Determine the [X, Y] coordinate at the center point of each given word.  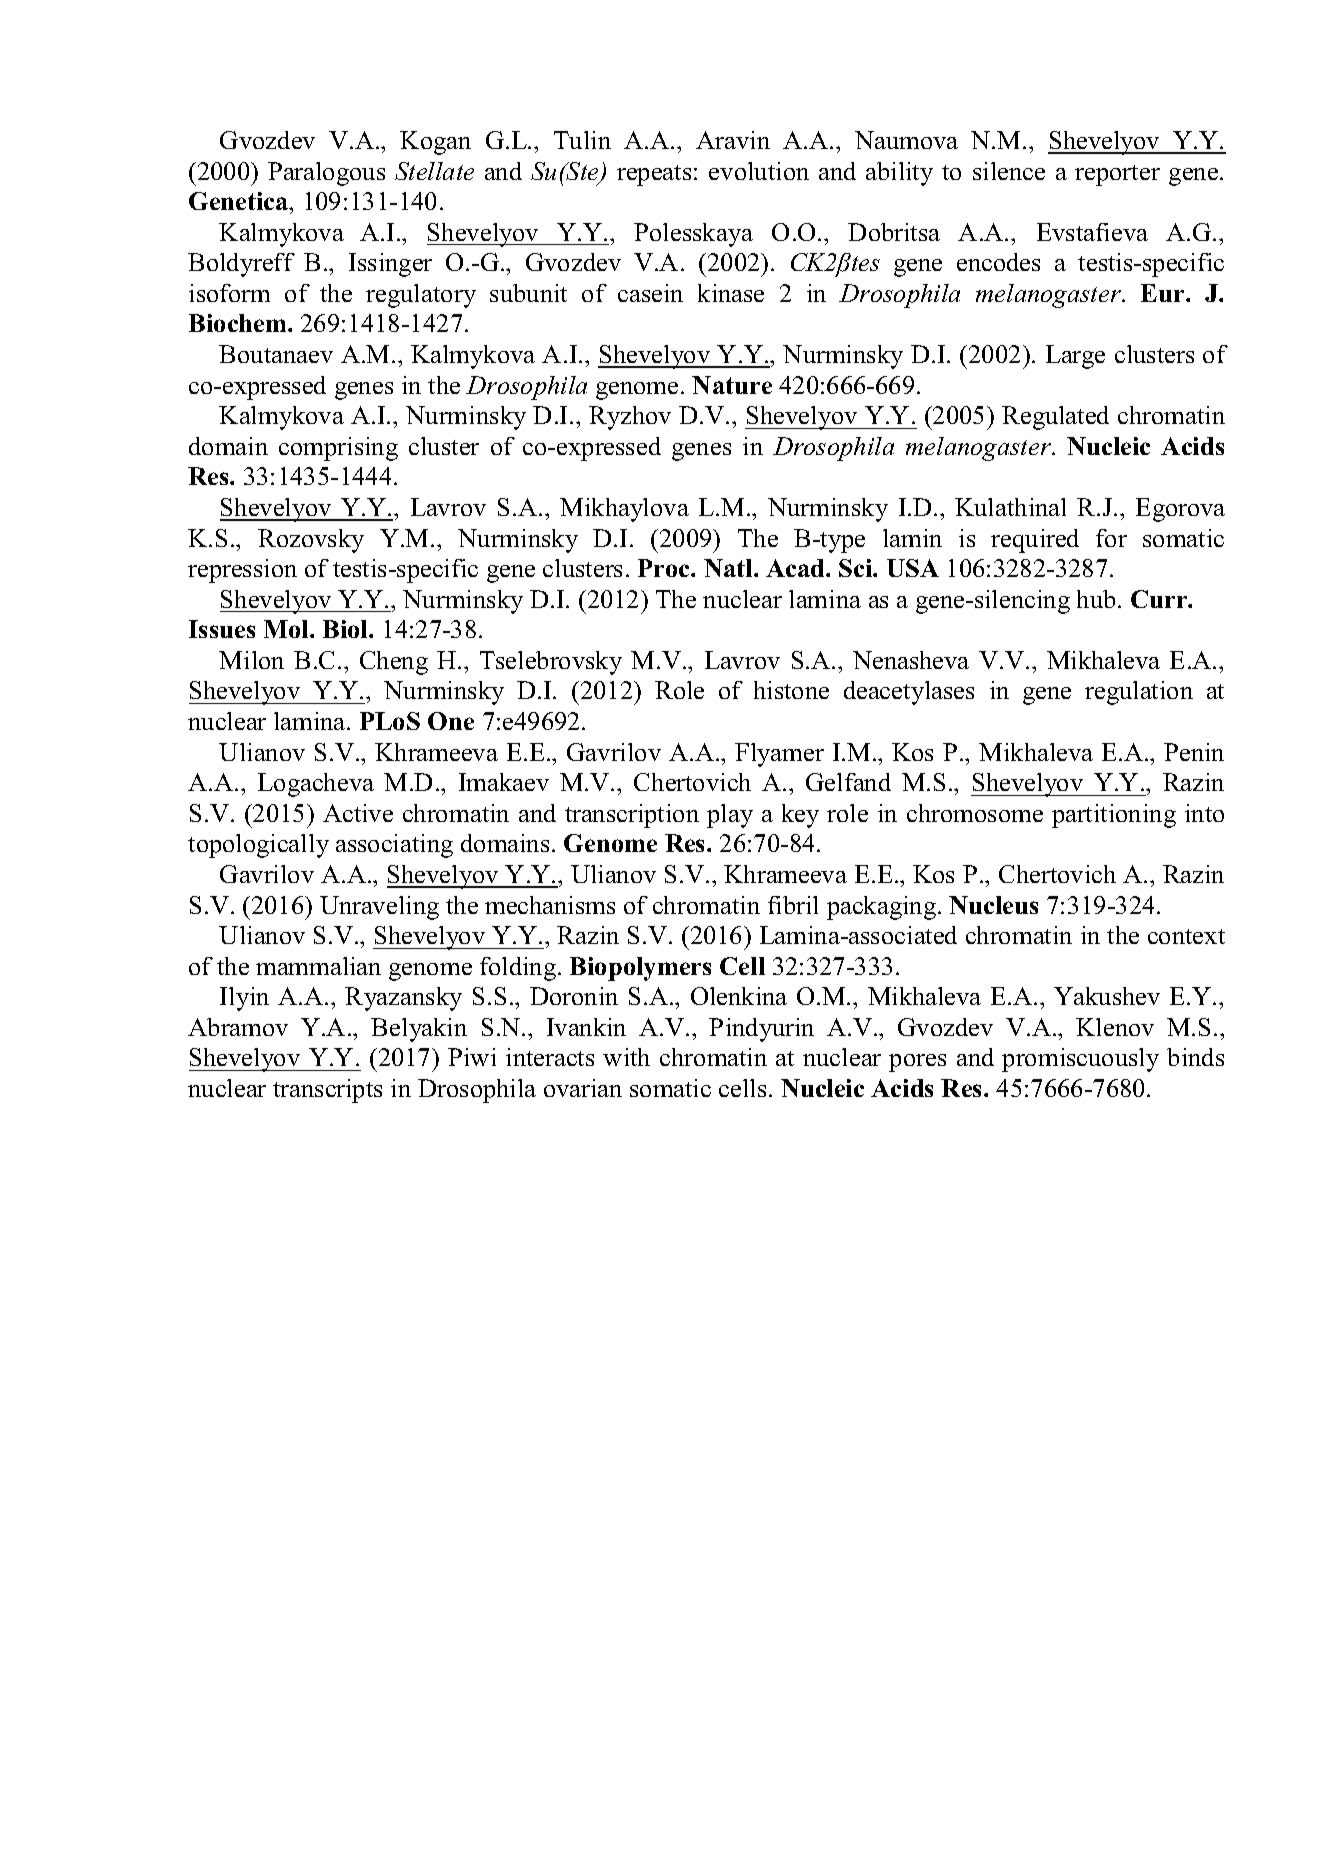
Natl [729, 568]
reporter [1117, 175]
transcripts [327, 1091]
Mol [287, 629]
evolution [759, 171]
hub [1096, 599]
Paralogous [326, 174]
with [626, 1057]
